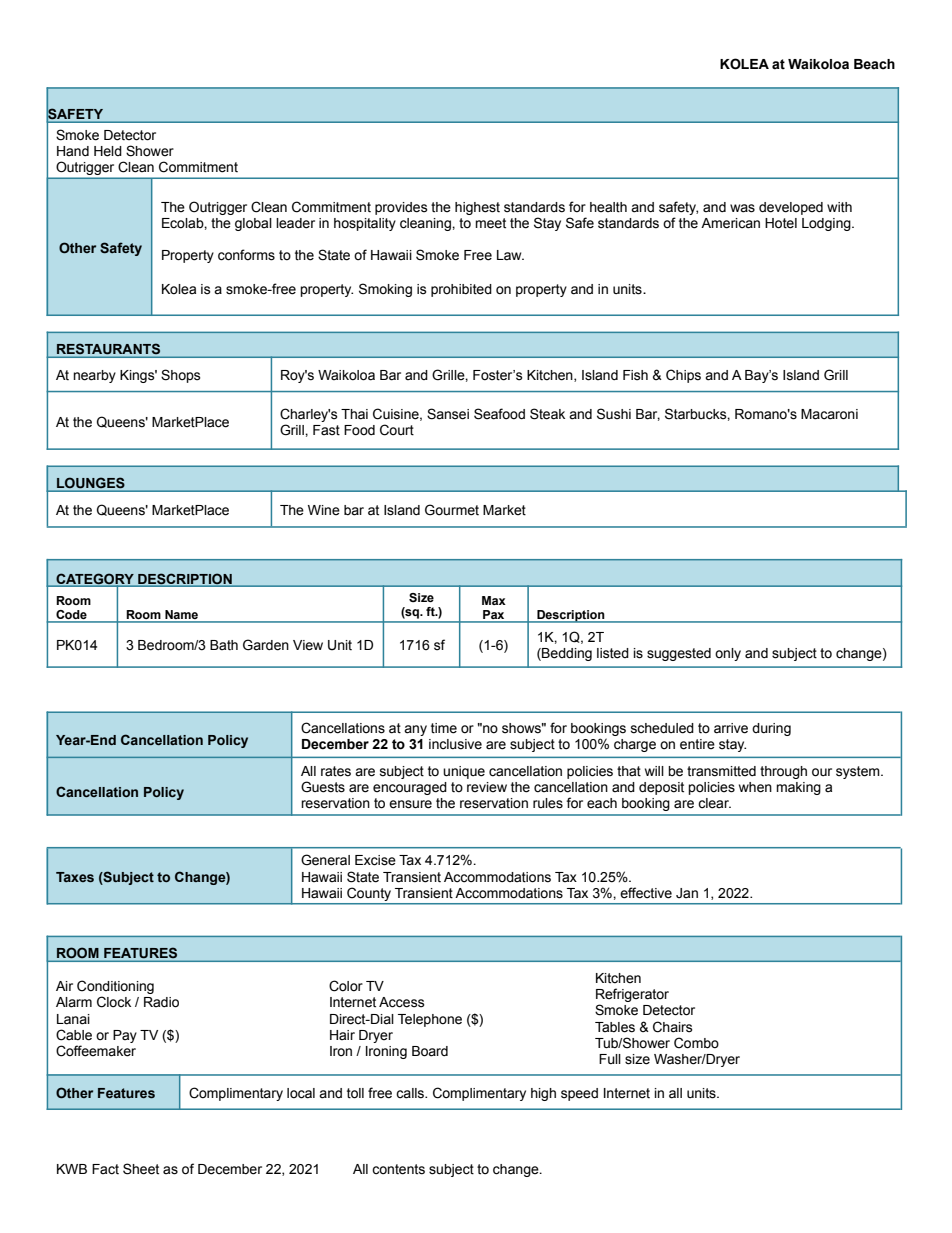  Describe the element at coordinates (728, 654) in the screenshot. I see `only` at that location.
